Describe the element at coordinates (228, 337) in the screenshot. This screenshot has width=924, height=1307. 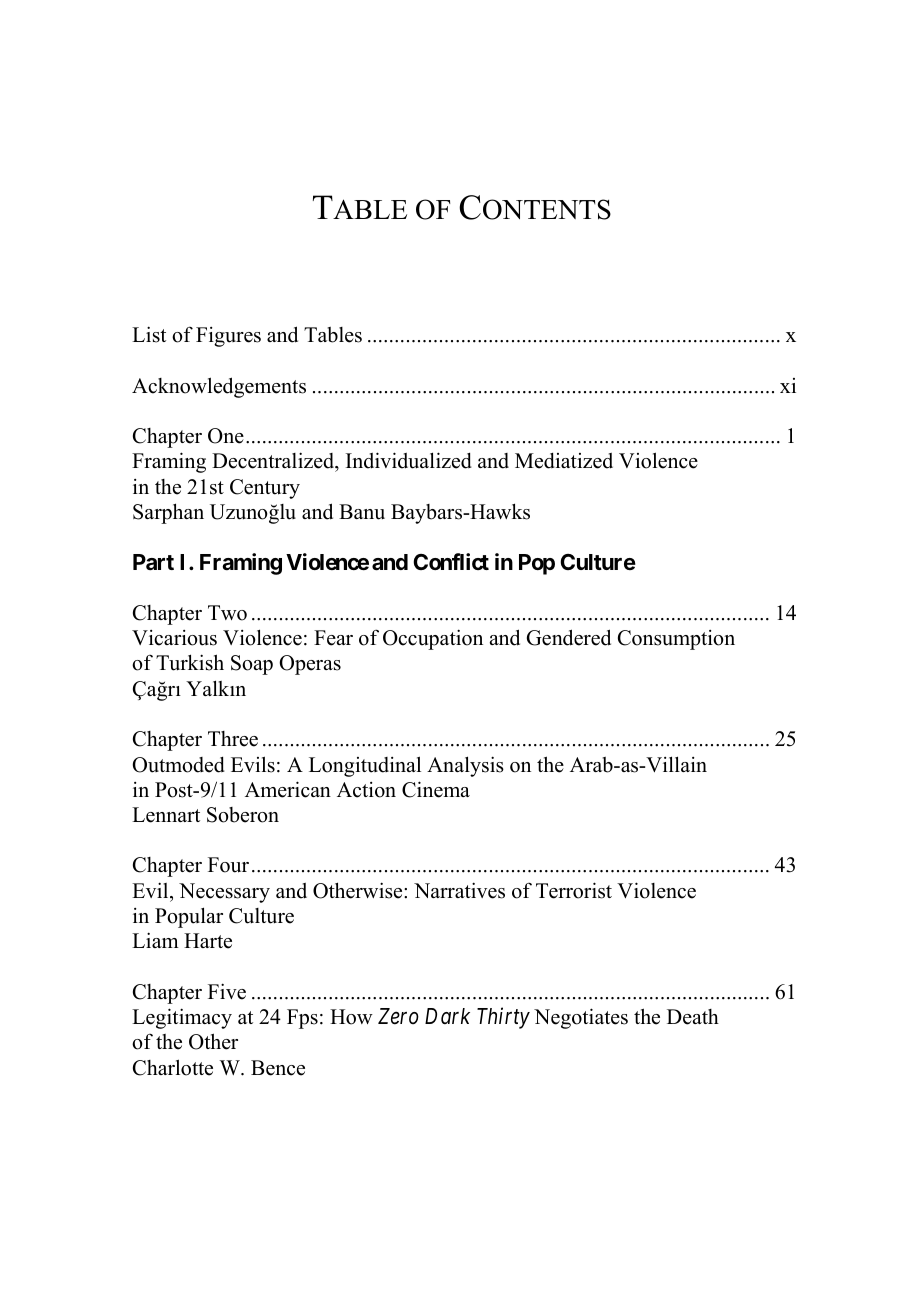
I see `Figures` at that location.
